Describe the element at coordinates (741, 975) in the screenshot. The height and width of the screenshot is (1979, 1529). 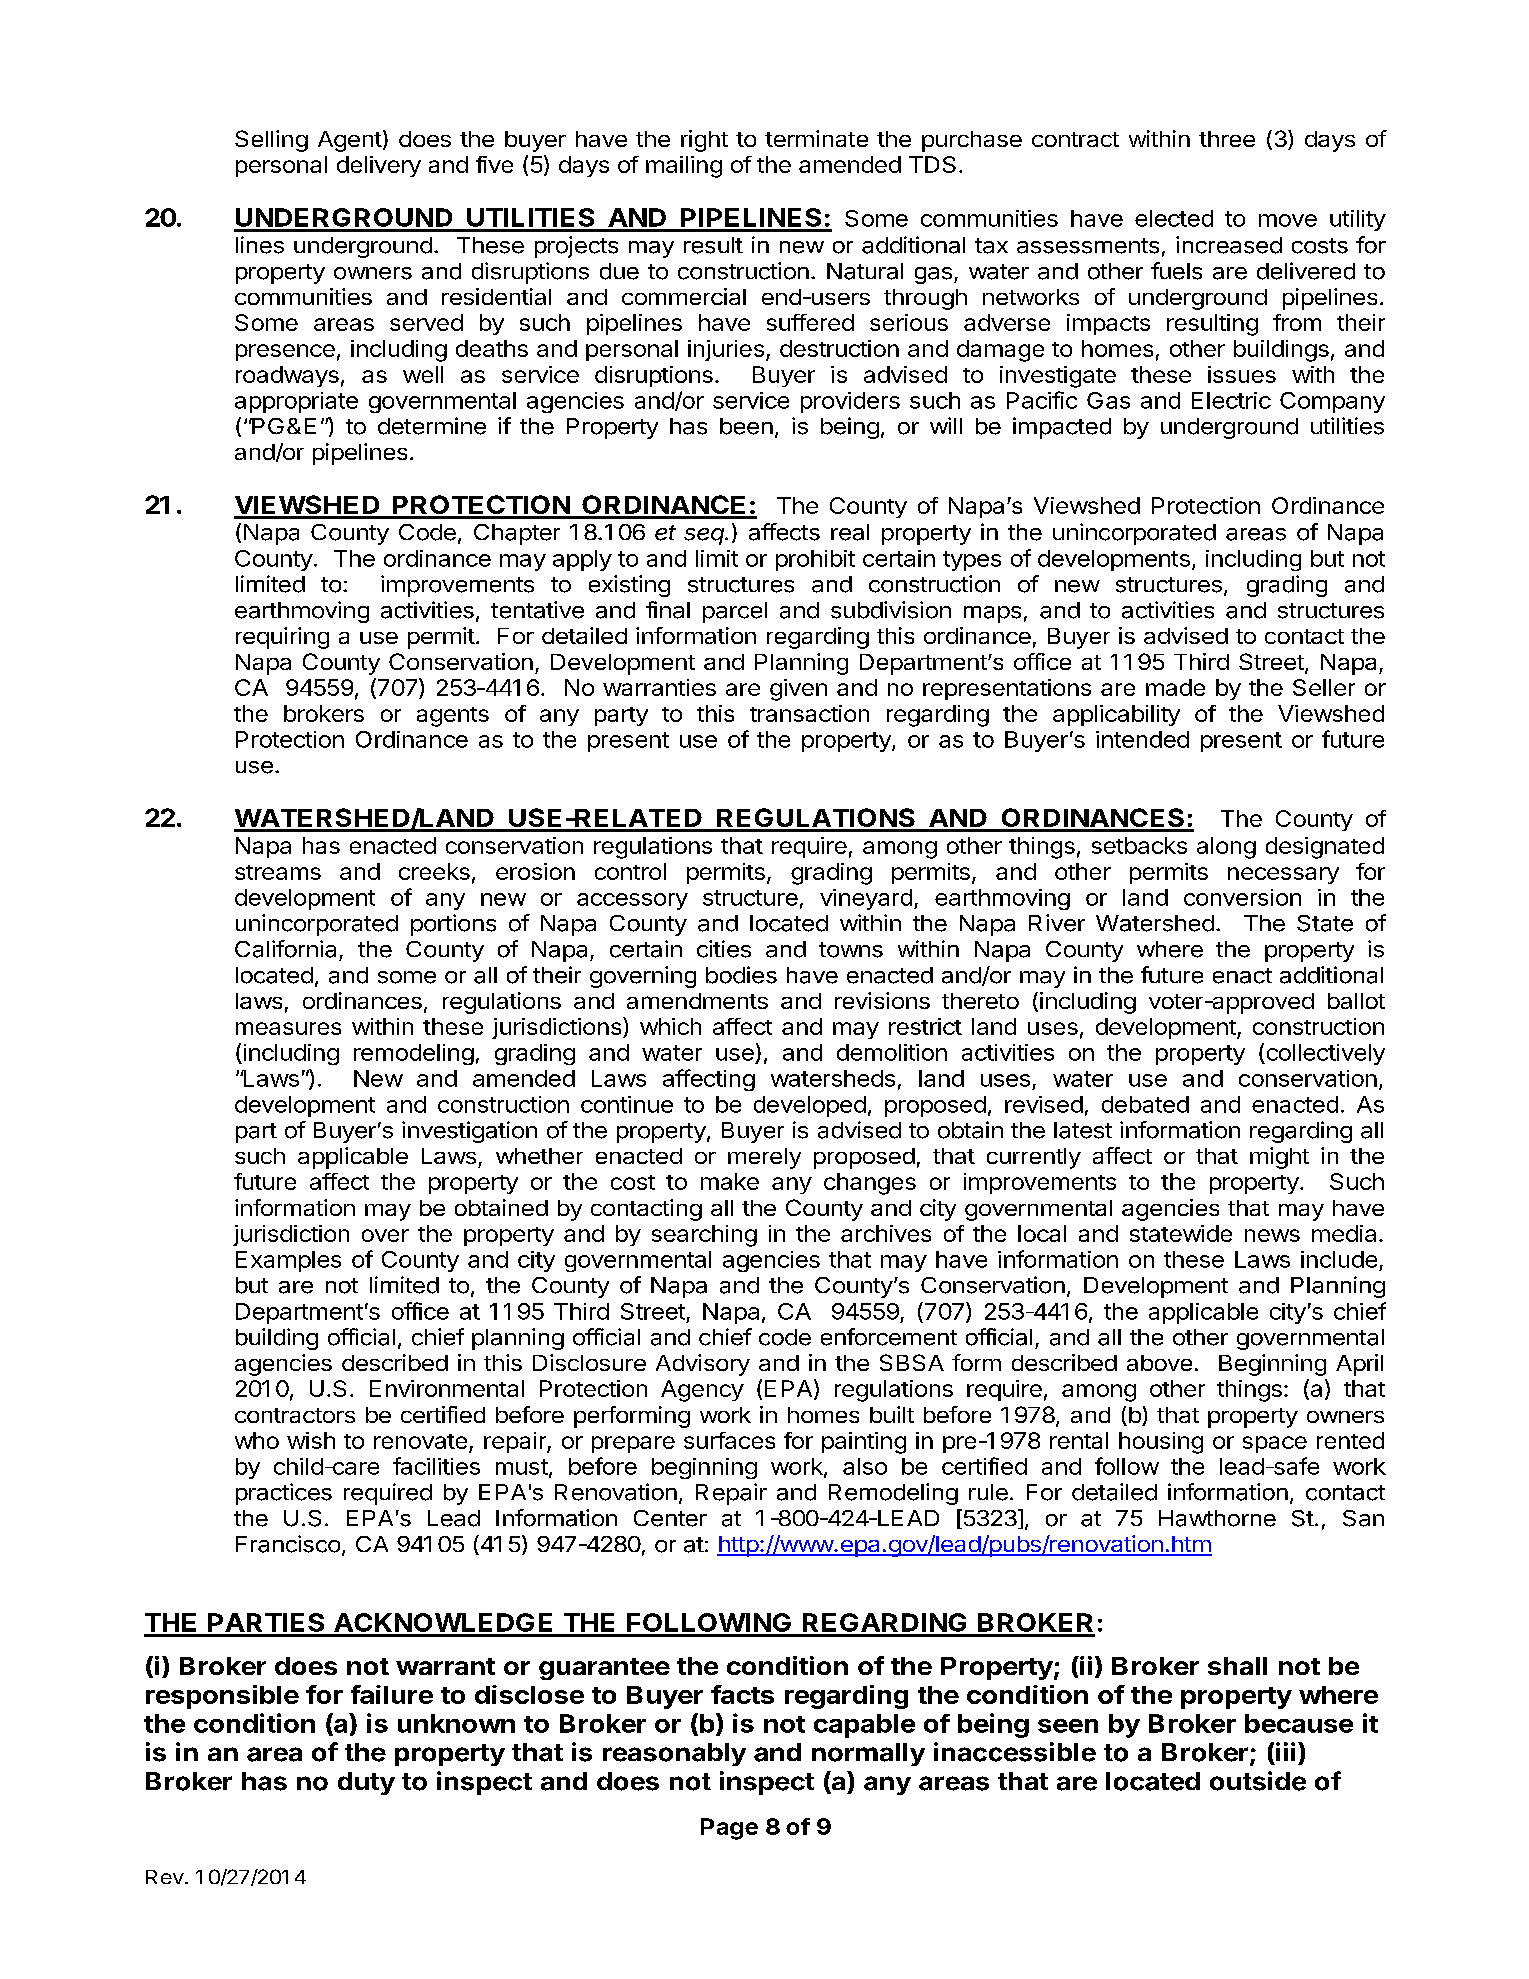
I see `bodies` at that location.
